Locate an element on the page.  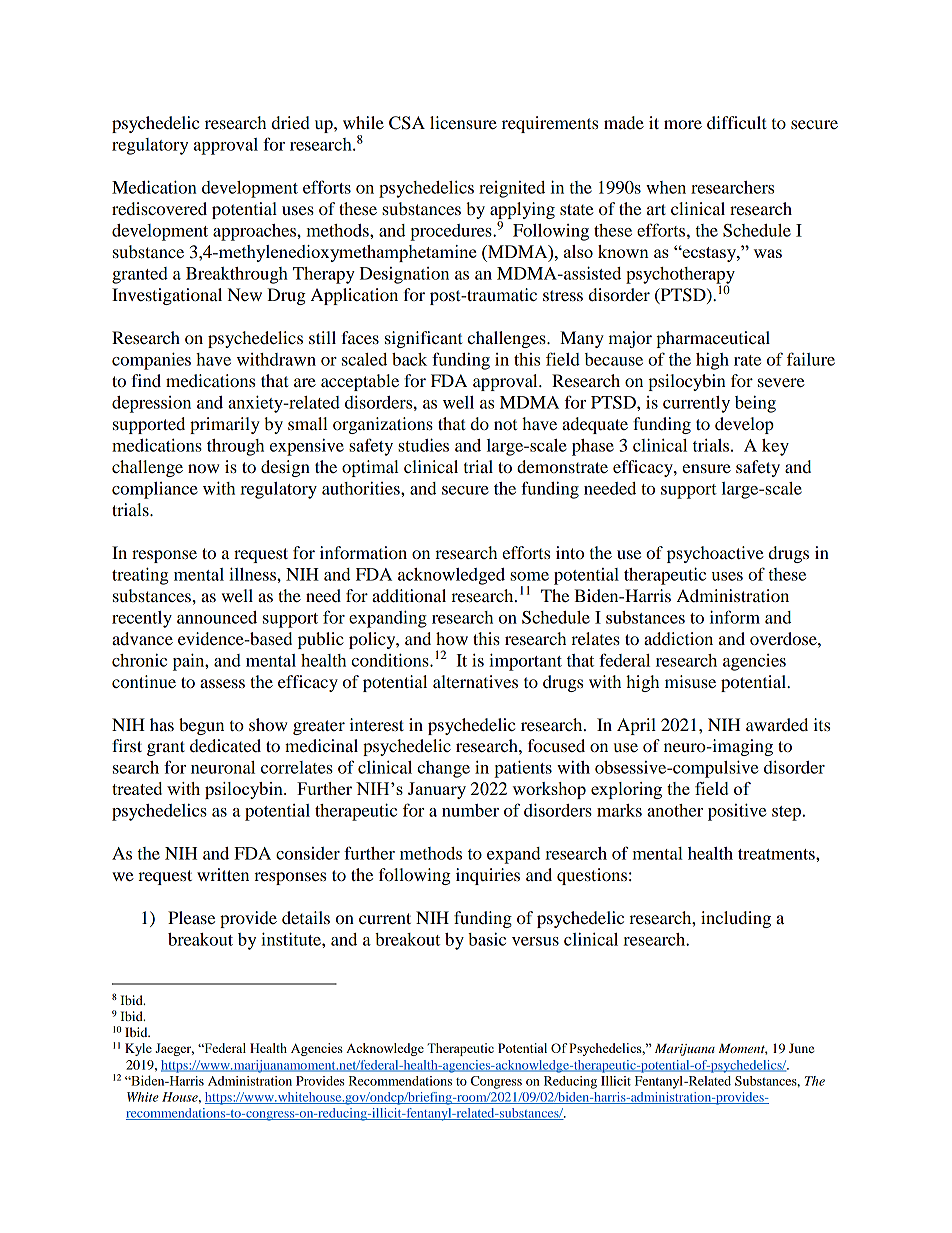
basic is located at coordinates (487, 939).
